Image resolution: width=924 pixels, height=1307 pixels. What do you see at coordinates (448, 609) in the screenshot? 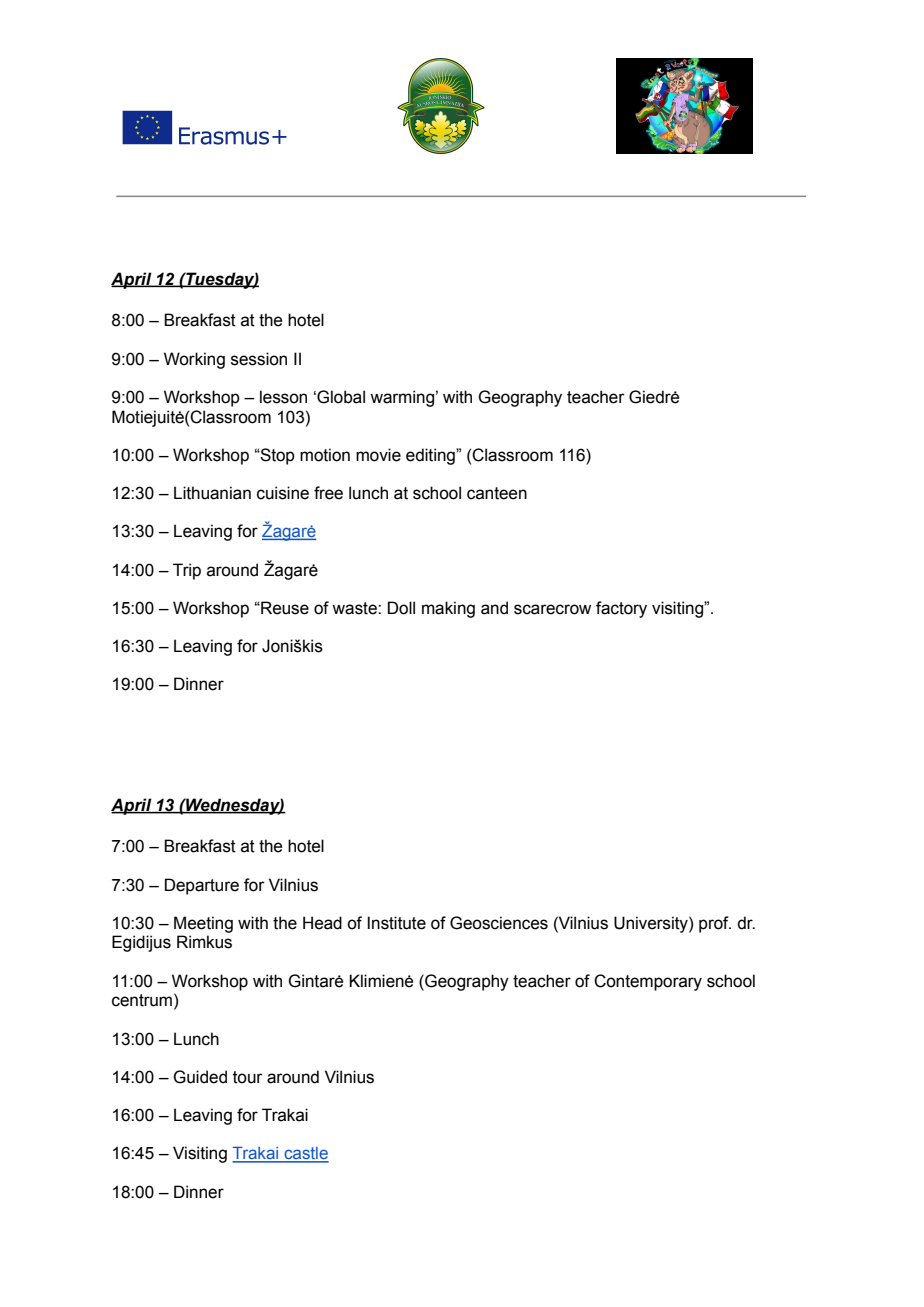
I see `making` at bounding box center [448, 609].
